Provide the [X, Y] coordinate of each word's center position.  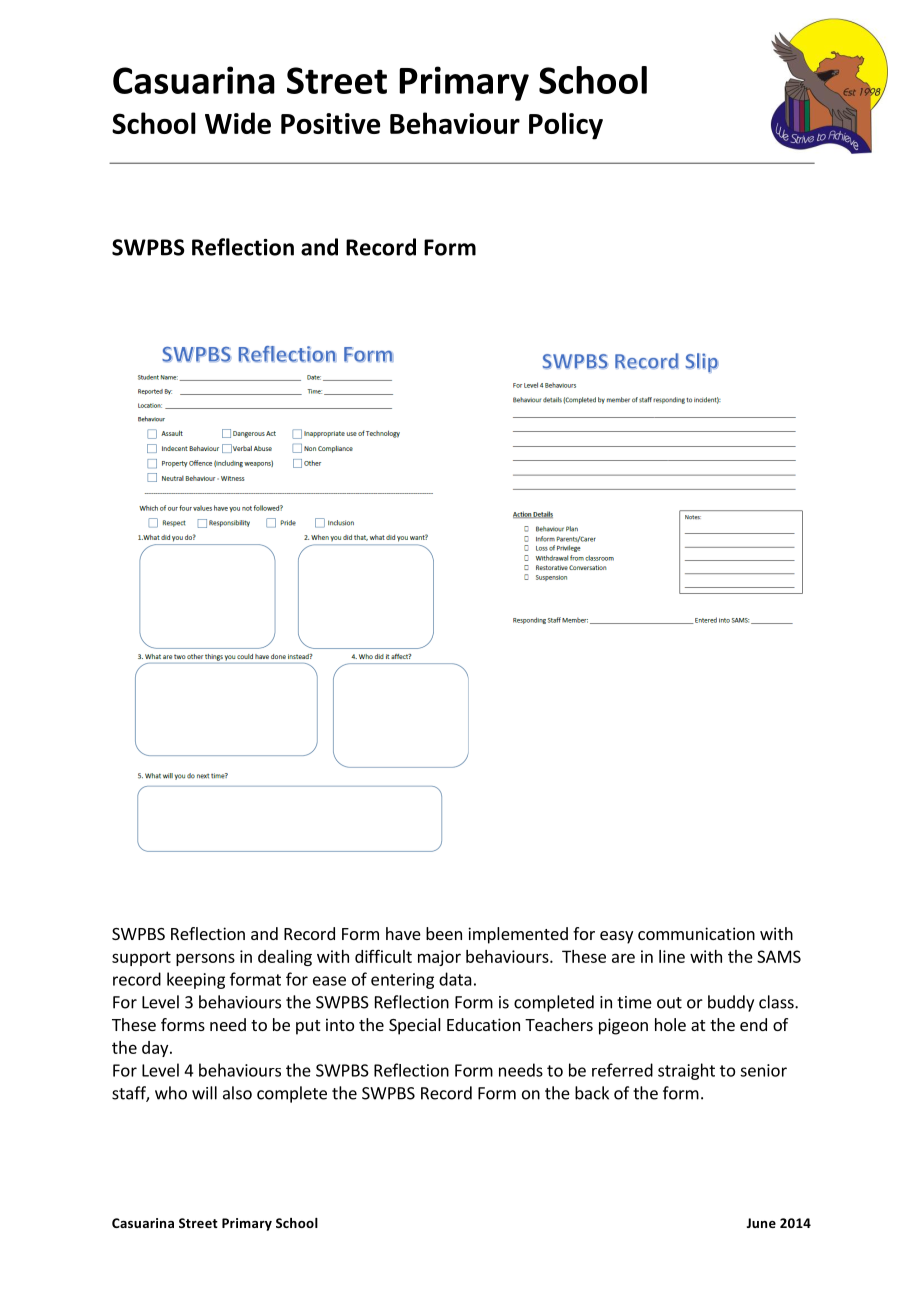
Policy [566, 126]
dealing [285, 958]
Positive [330, 123]
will [204, 1093]
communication [696, 933]
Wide [238, 123]
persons [205, 959]
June [761, 1223]
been [444, 933]
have [403, 933]
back [592, 1093]
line [672, 956]
